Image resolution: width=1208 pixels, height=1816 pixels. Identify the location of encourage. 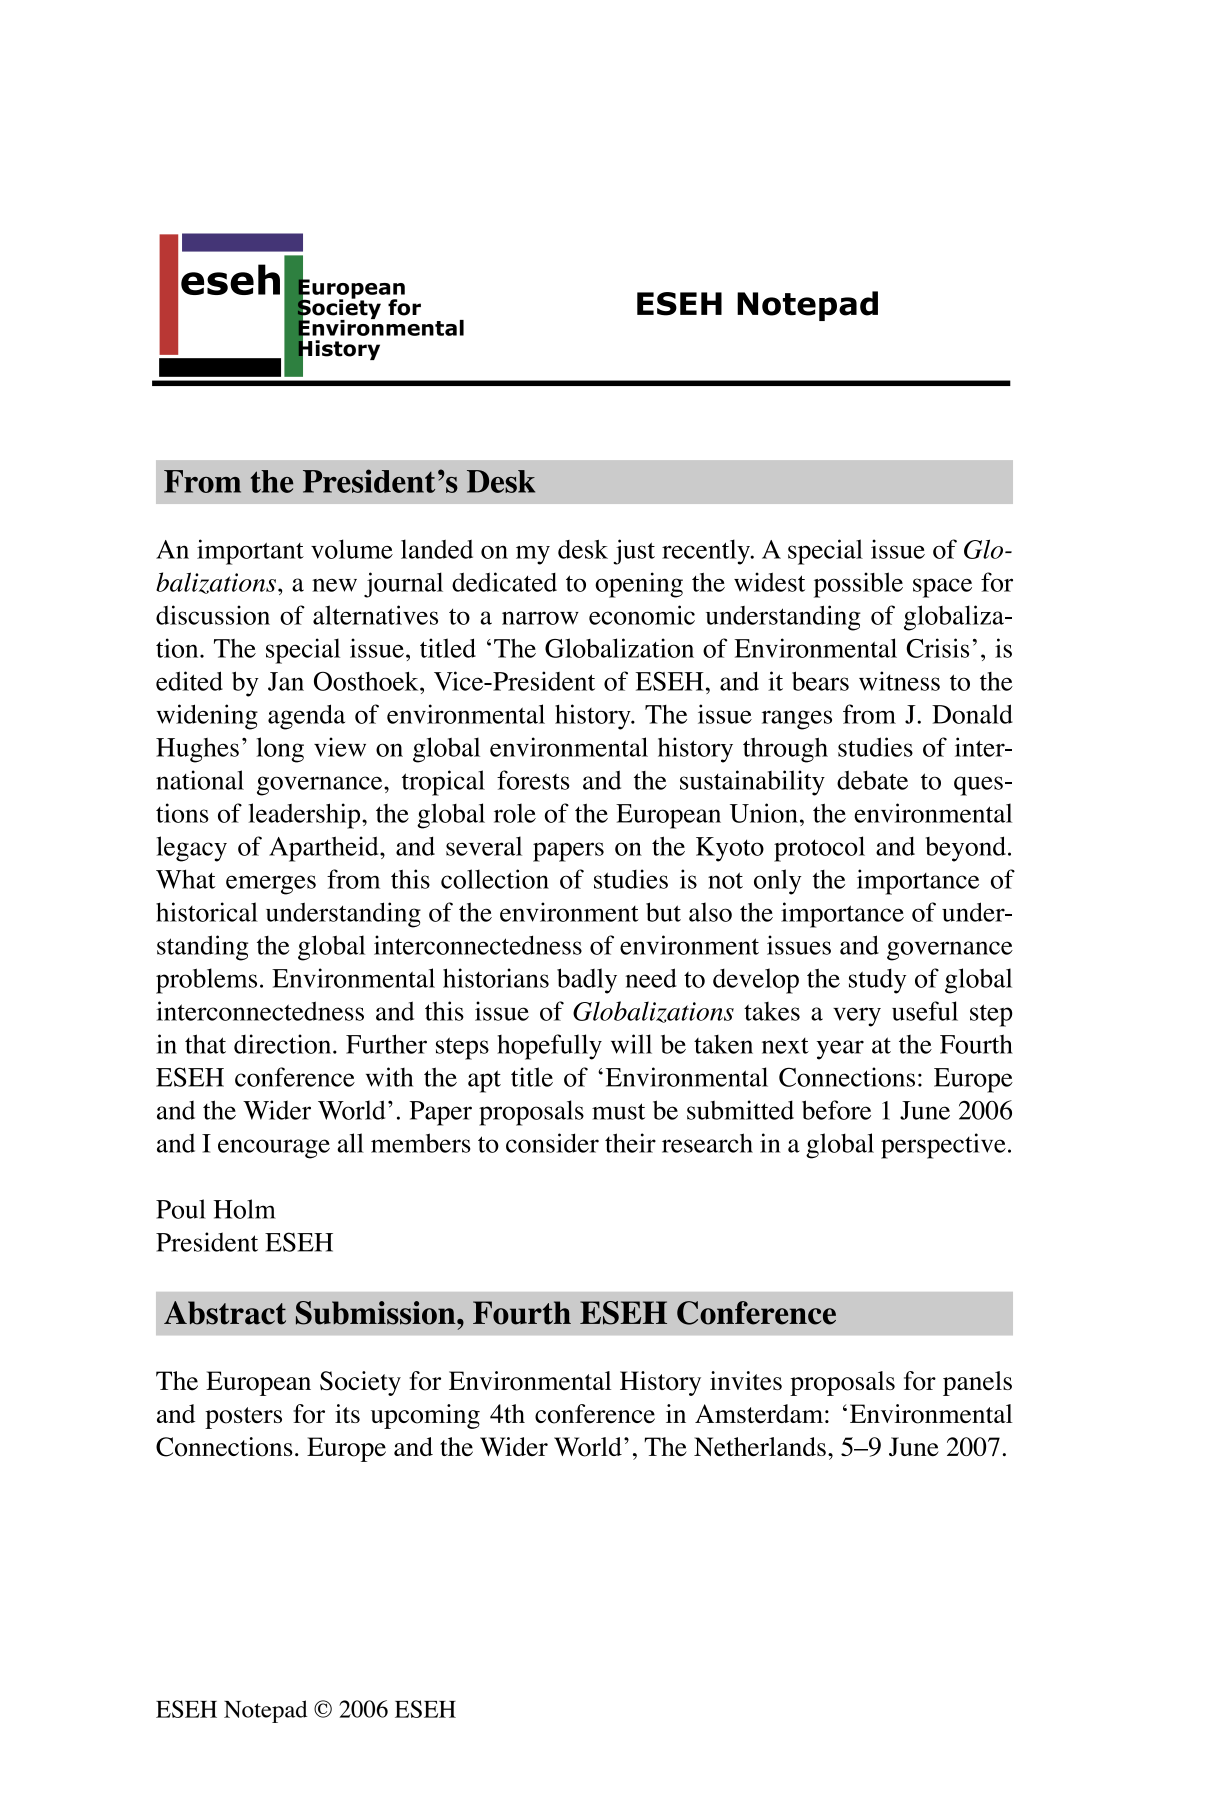
(274, 1149).
